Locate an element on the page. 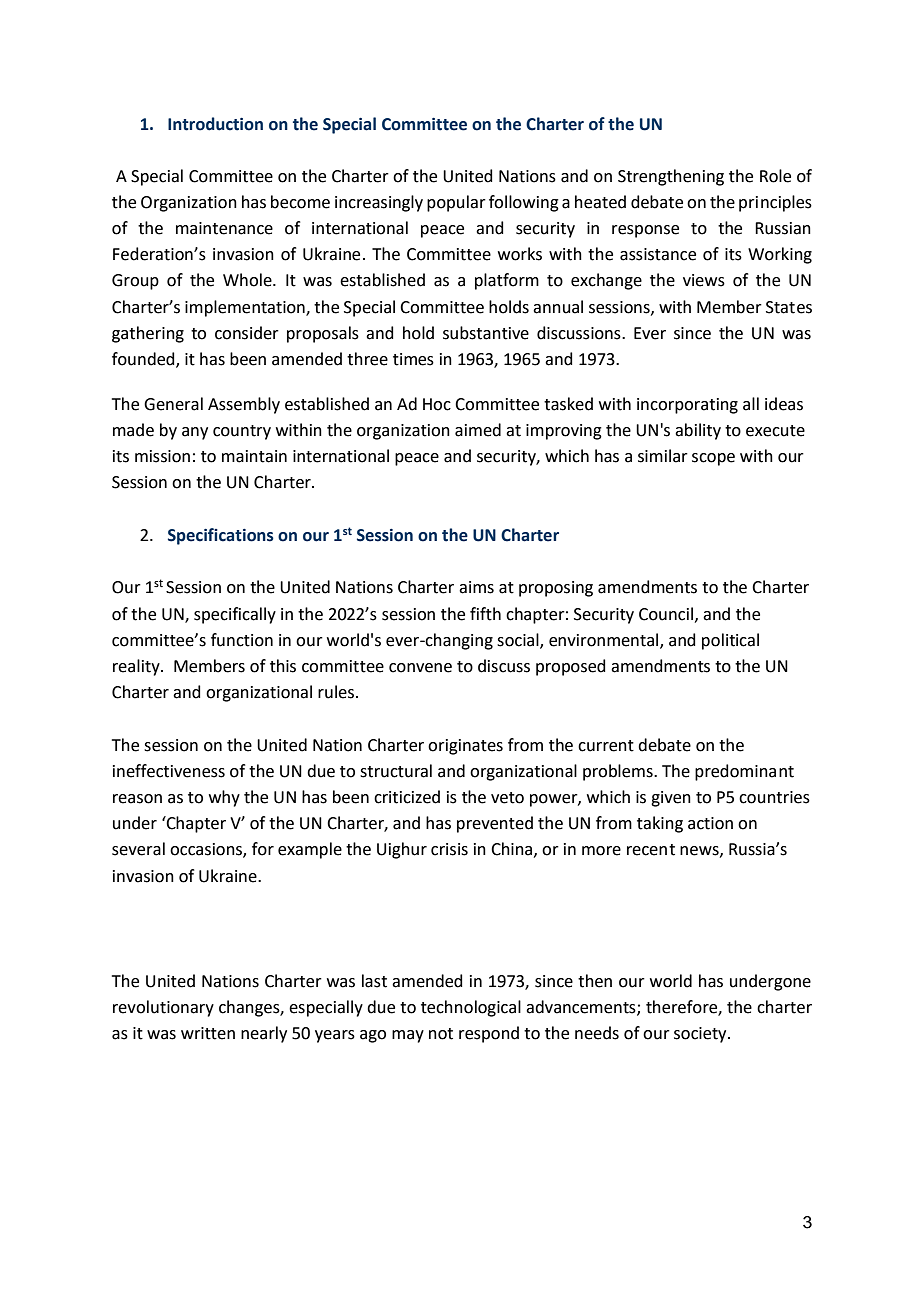 This document has height=1307, width=924. times is located at coordinates (413, 359).
